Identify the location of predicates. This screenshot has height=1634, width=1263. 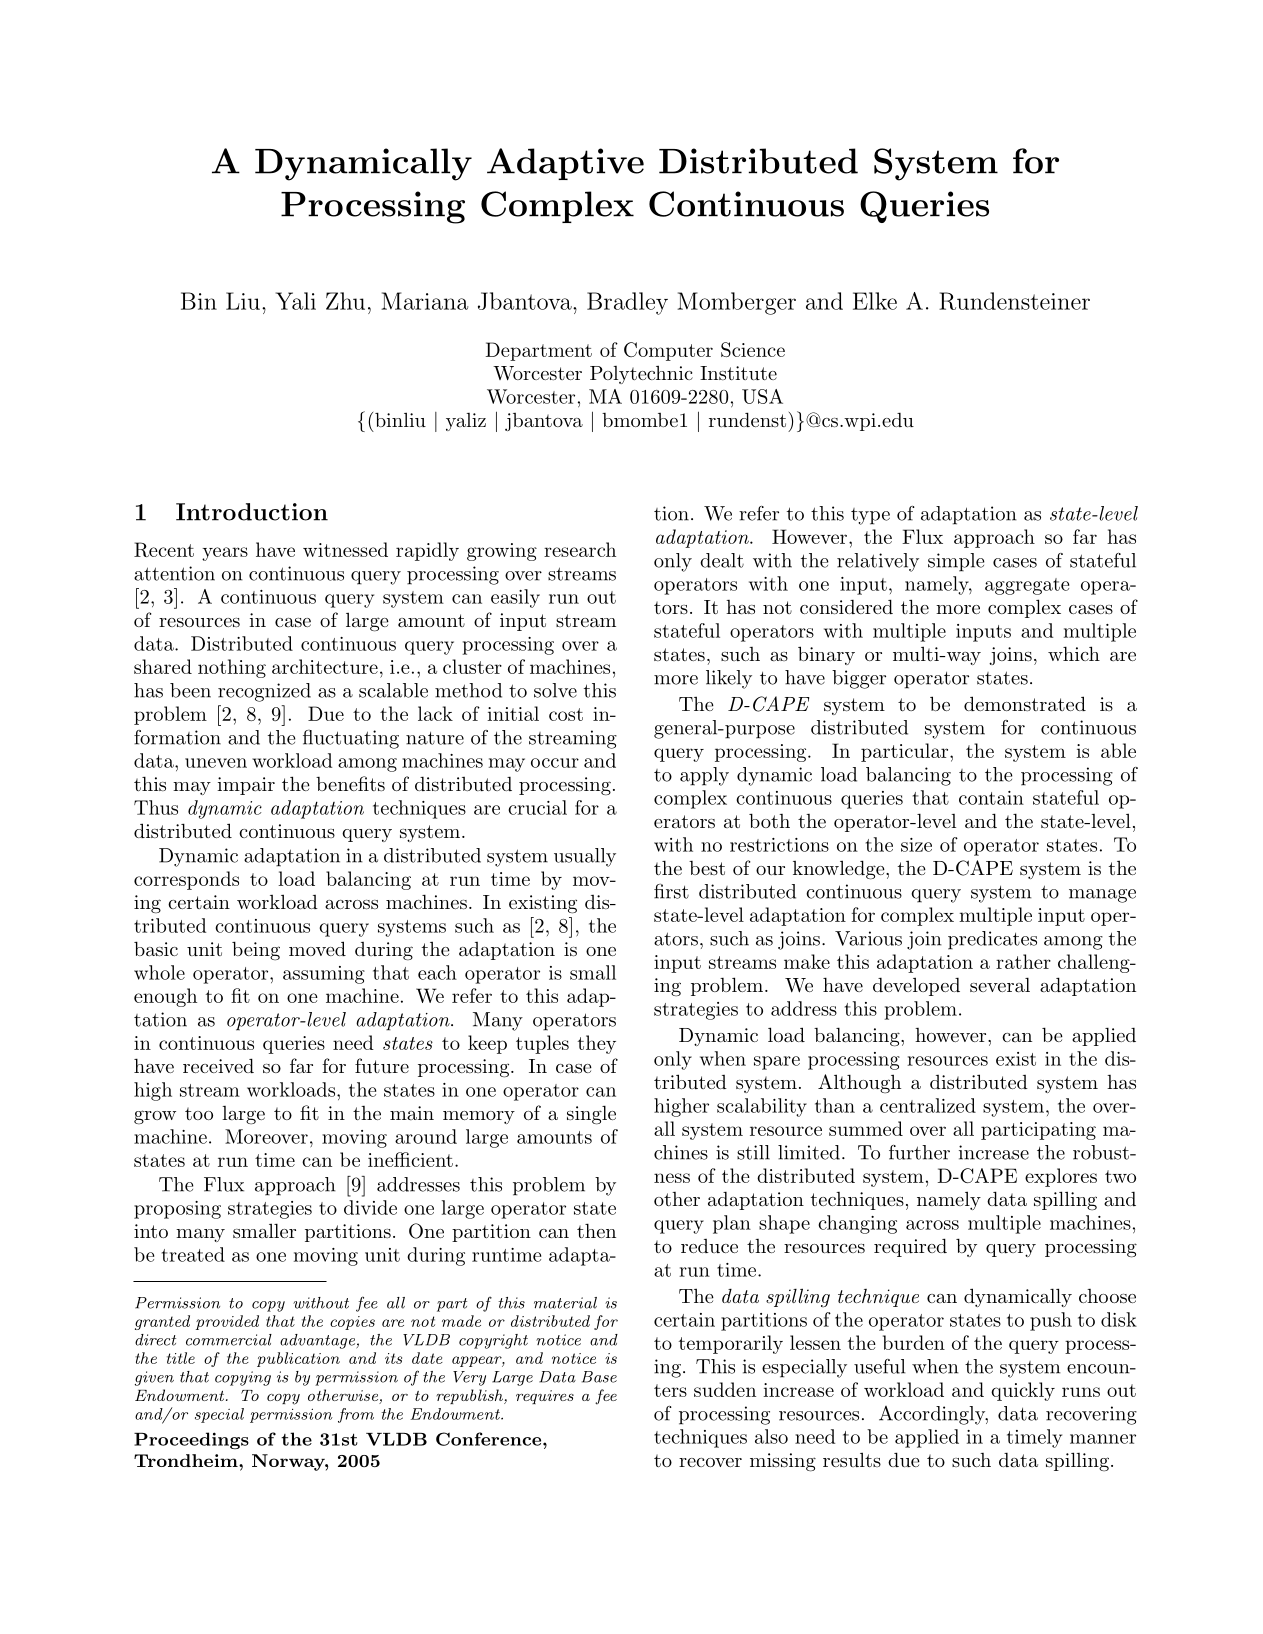
(992, 940).
